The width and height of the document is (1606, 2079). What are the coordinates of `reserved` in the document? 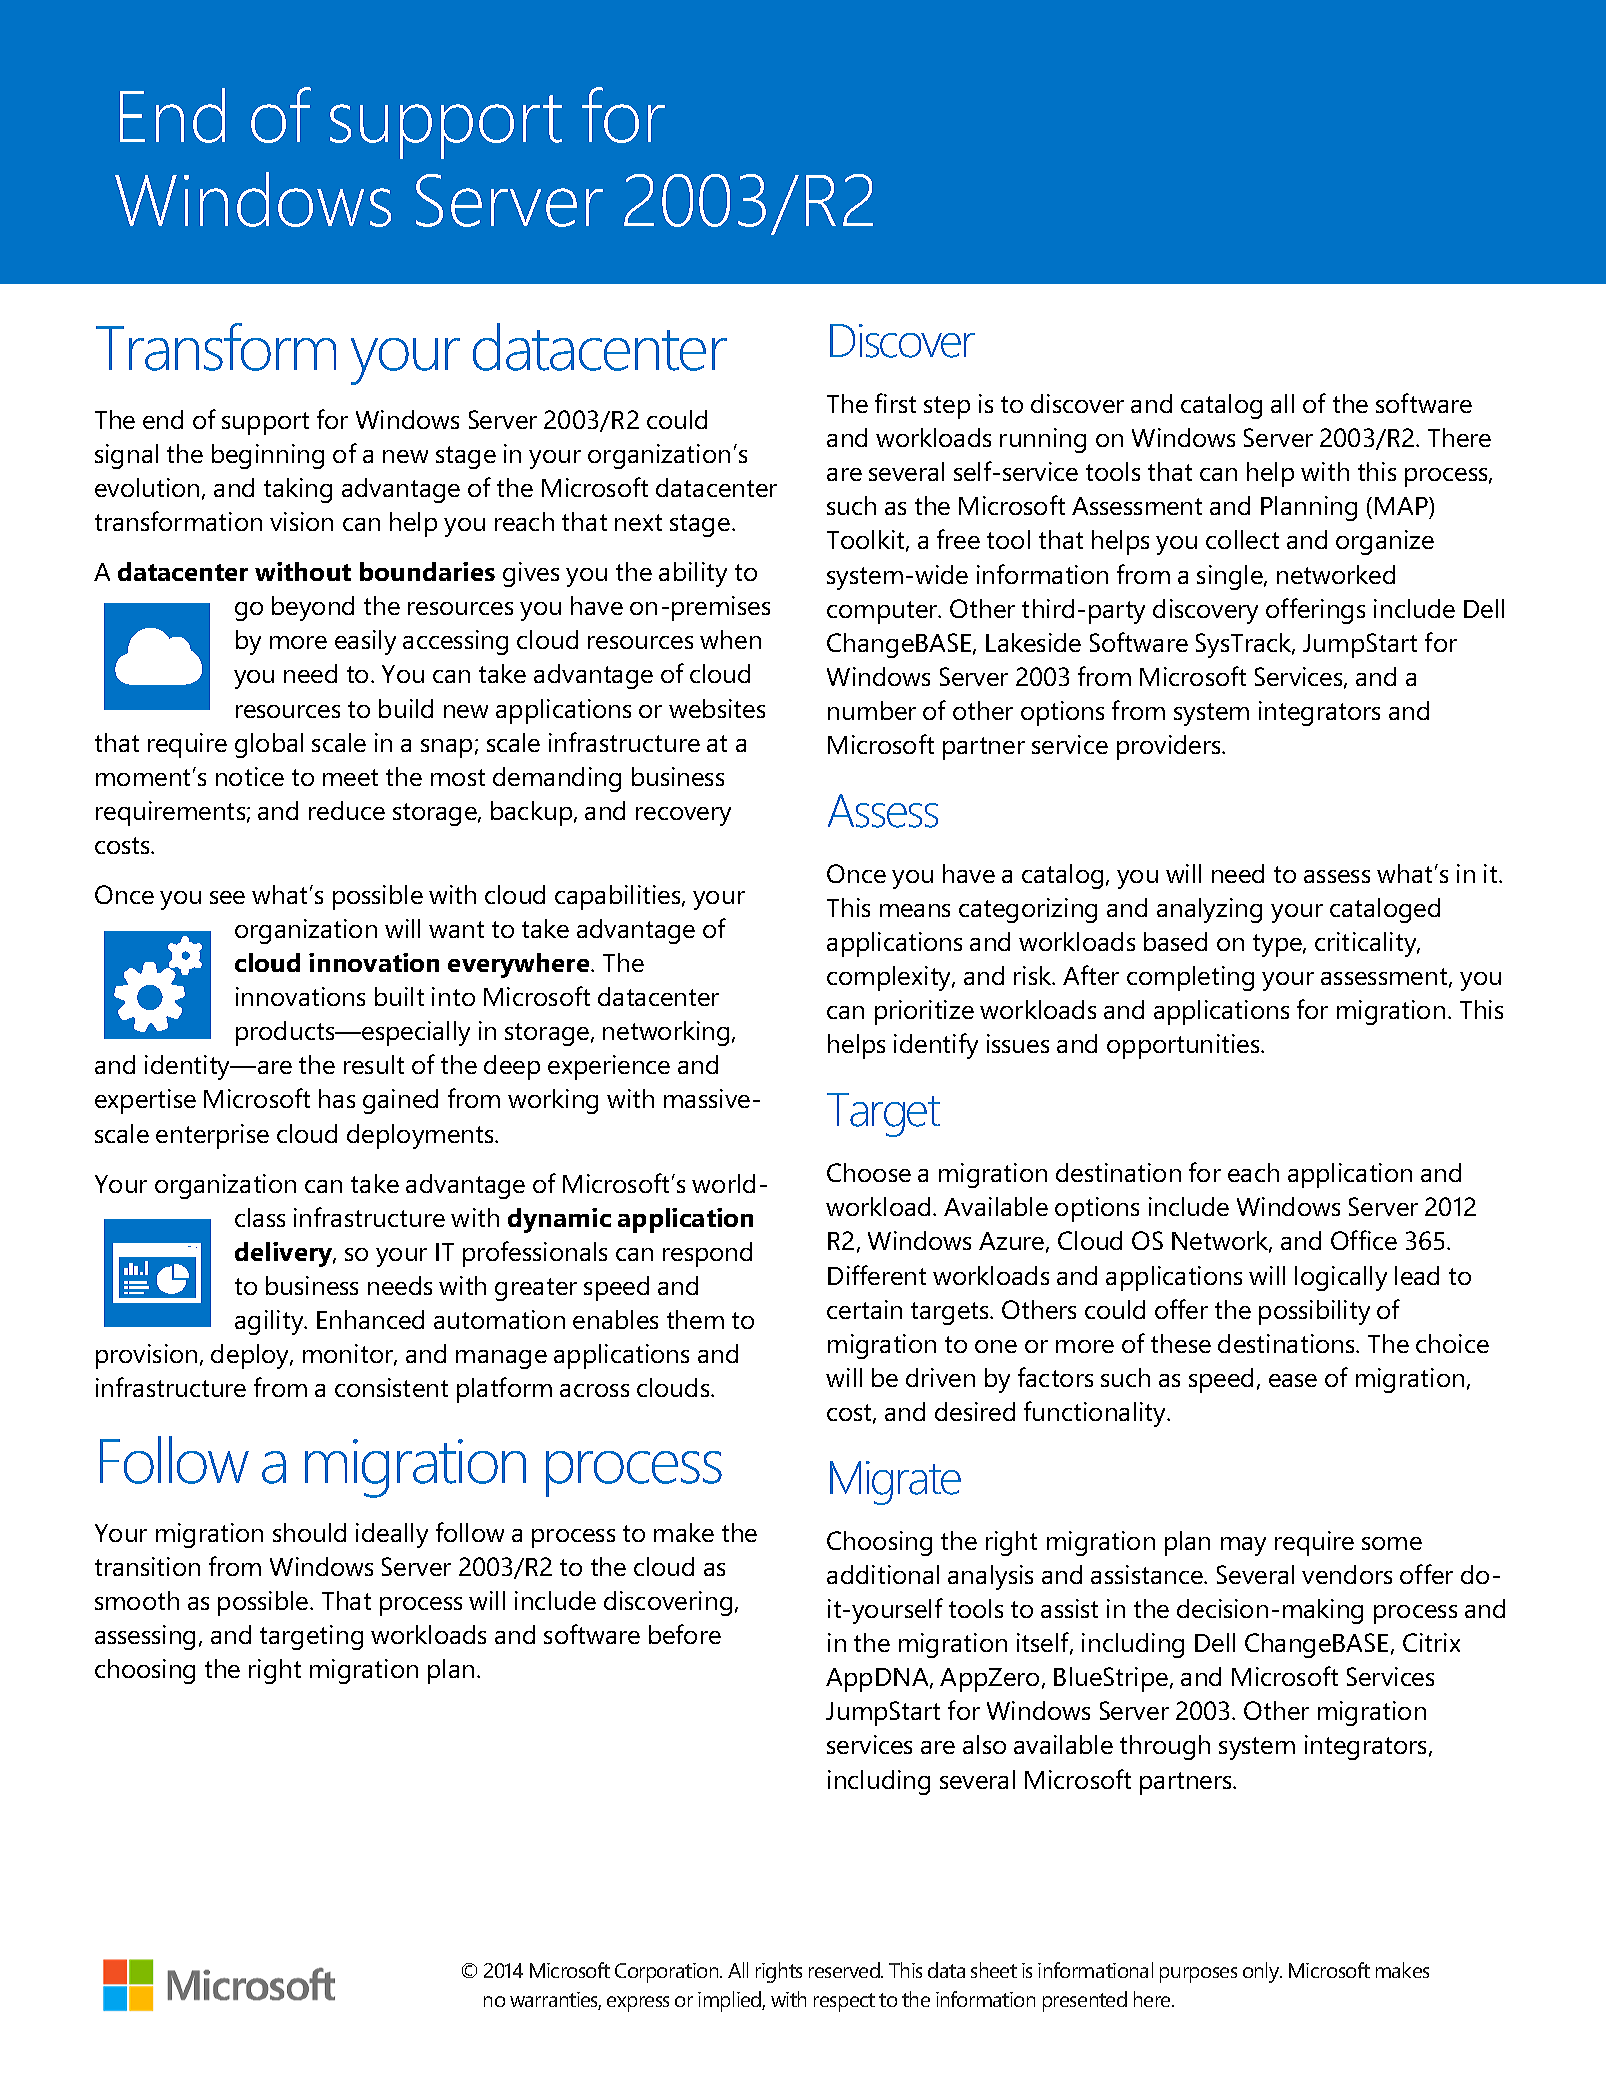 It's located at (845, 1970).
